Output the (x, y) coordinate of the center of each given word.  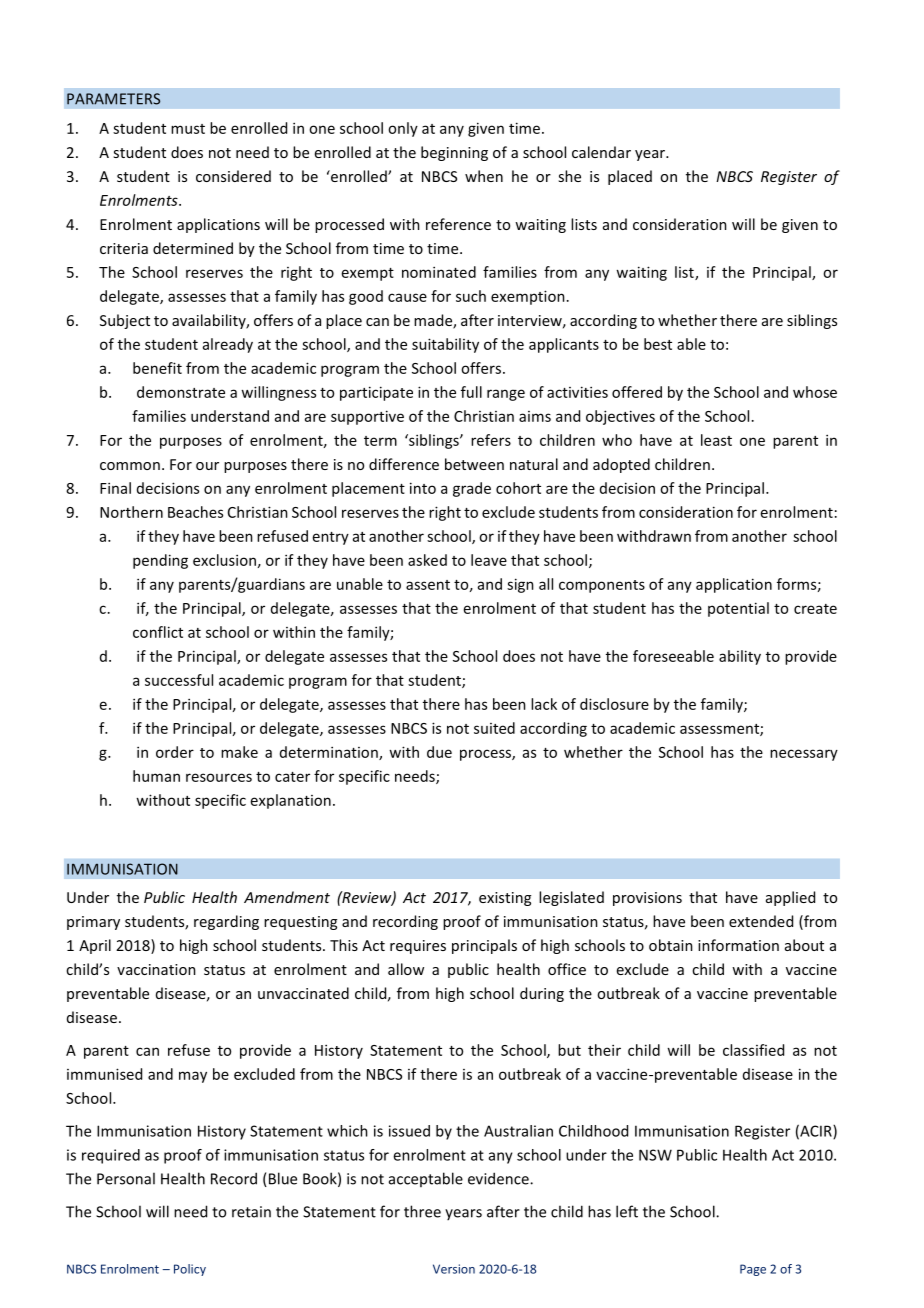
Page (753, 1270)
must (188, 129)
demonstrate (181, 392)
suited (494, 728)
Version (454, 1269)
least (716, 440)
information (738, 945)
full (471, 392)
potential (738, 609)
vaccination (156, 969)
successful (179, 680)
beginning (454, 153)
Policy (190, 1270)
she (569, 176)
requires (418, 947)
